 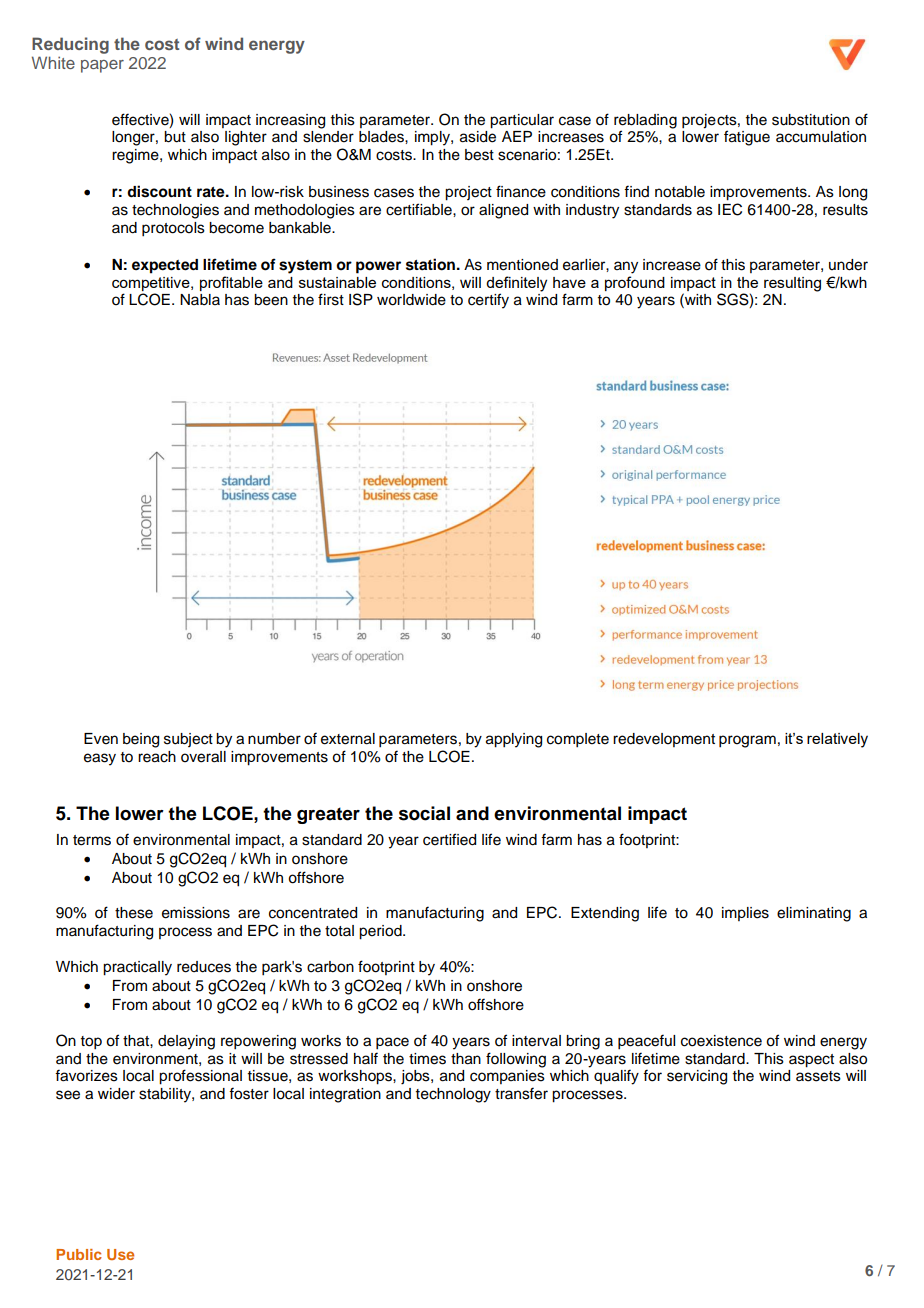 What do you see at coordinates (120, 1254) in the screenshot?
I see `Use` at bounding box center [120, 1254].
